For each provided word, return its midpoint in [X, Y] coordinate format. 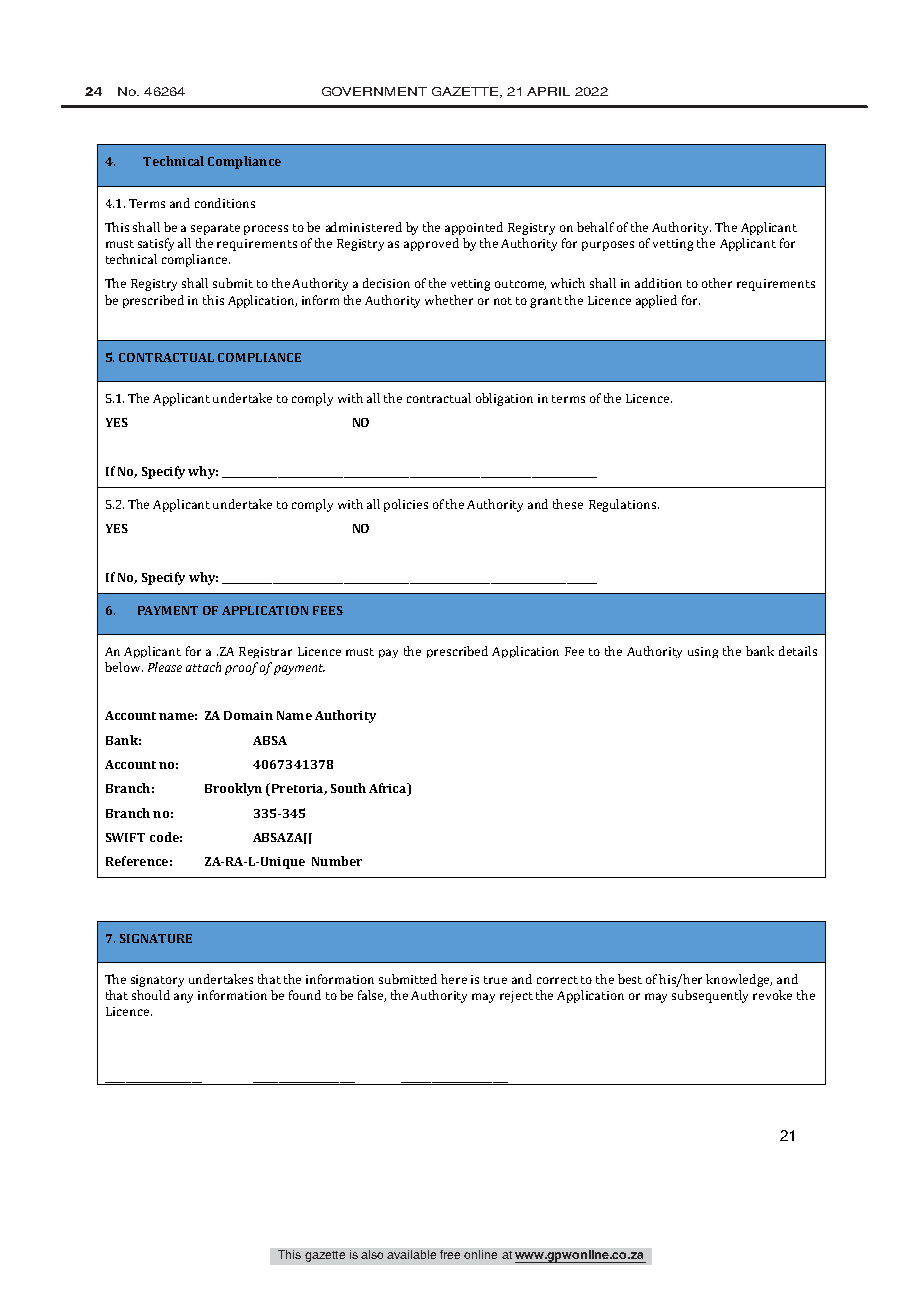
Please [165, 667]
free [450, 1254]
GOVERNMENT [374, 91]
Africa [389, 789]
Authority [345, 716]
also [372, 1254]
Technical [173, 161]
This [289, 1254]
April [548, 91]
